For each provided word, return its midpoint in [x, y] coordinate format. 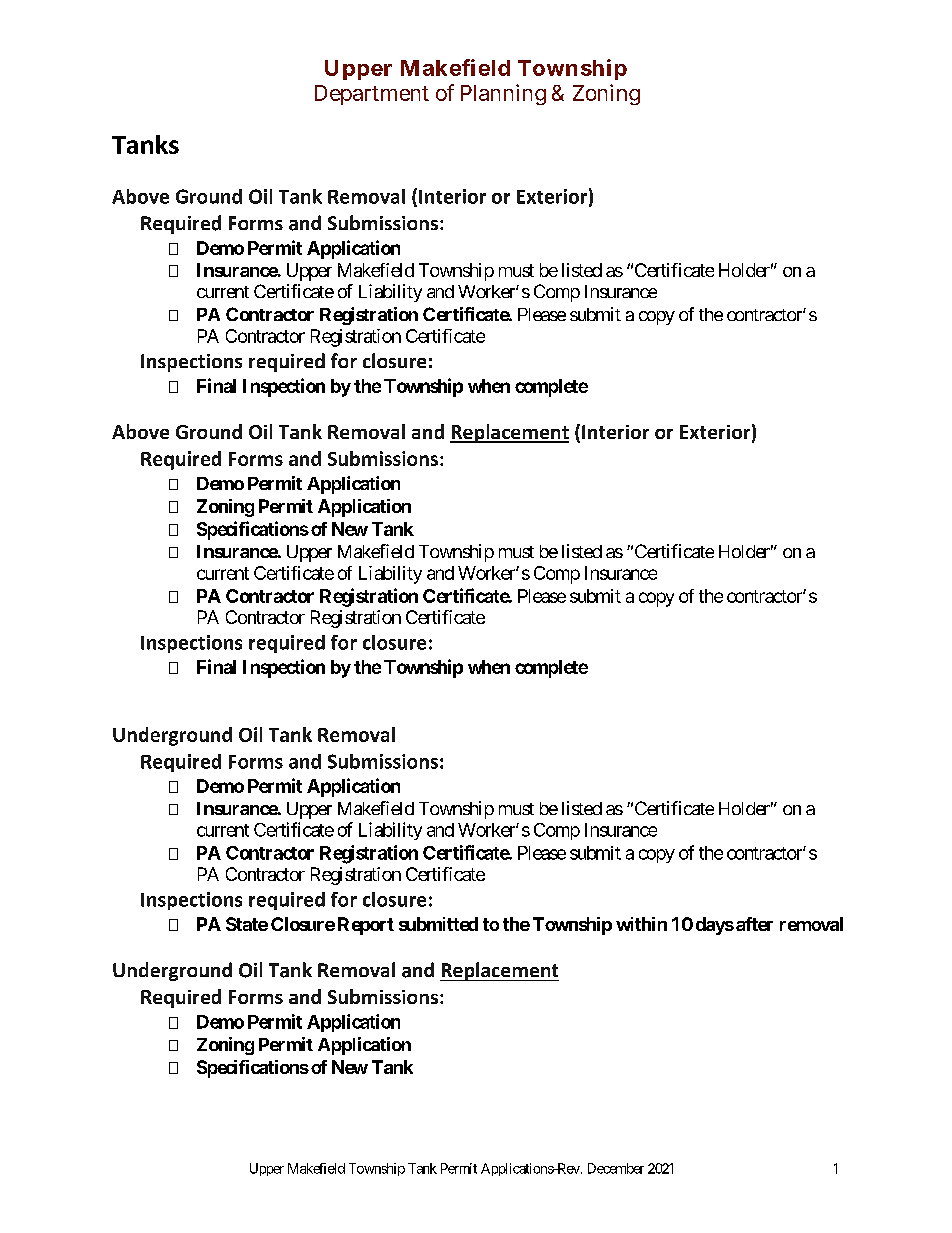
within [641, 924]
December [616, 1168]
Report [366, 926]
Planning [503, 94]
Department [372, 95]
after [754, 924]
